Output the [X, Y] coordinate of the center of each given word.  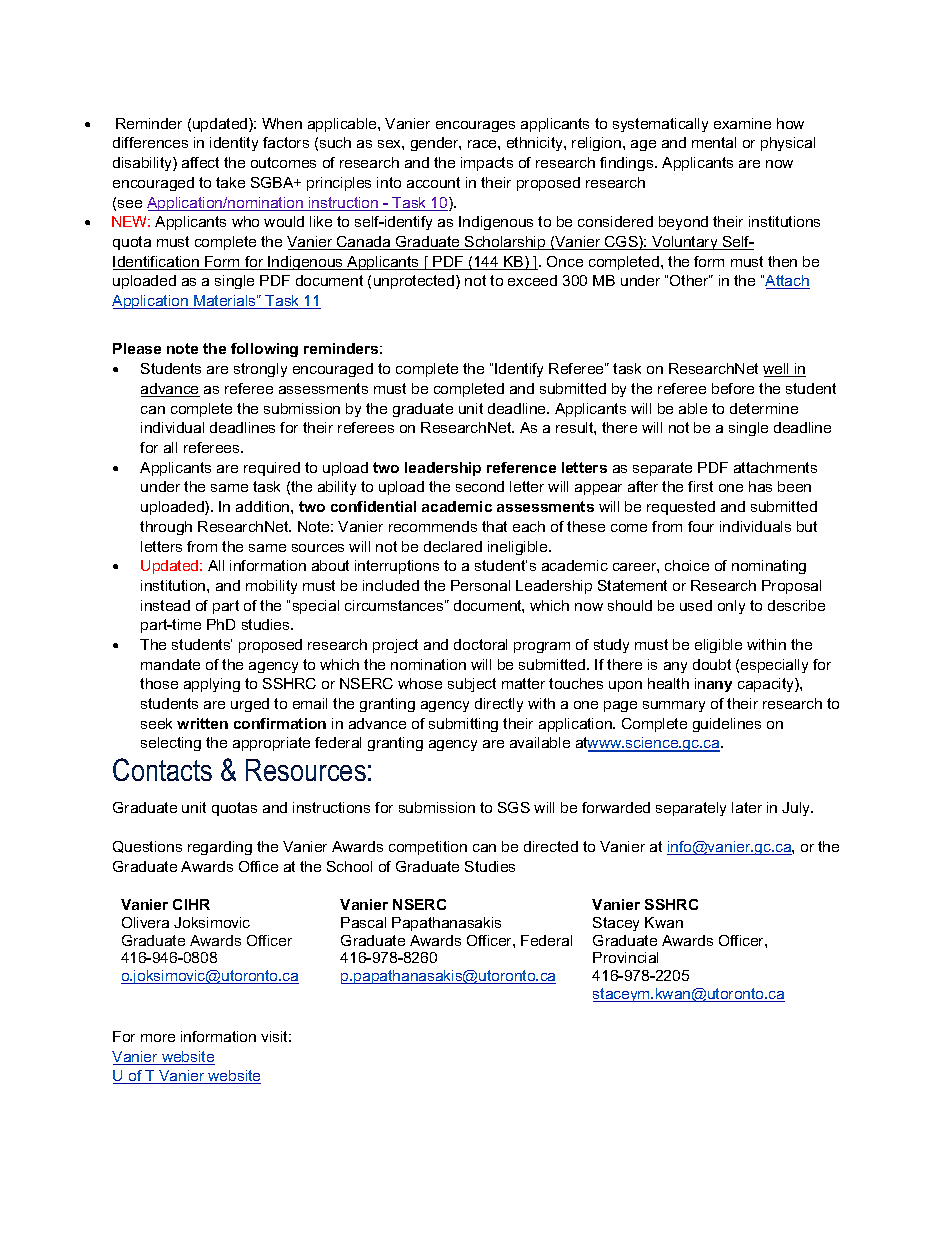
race [483, 144]
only [731, 607]
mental [714, 142]
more [158, 1038]
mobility [271, 587]
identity [234, 144]
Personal [480, 585]
